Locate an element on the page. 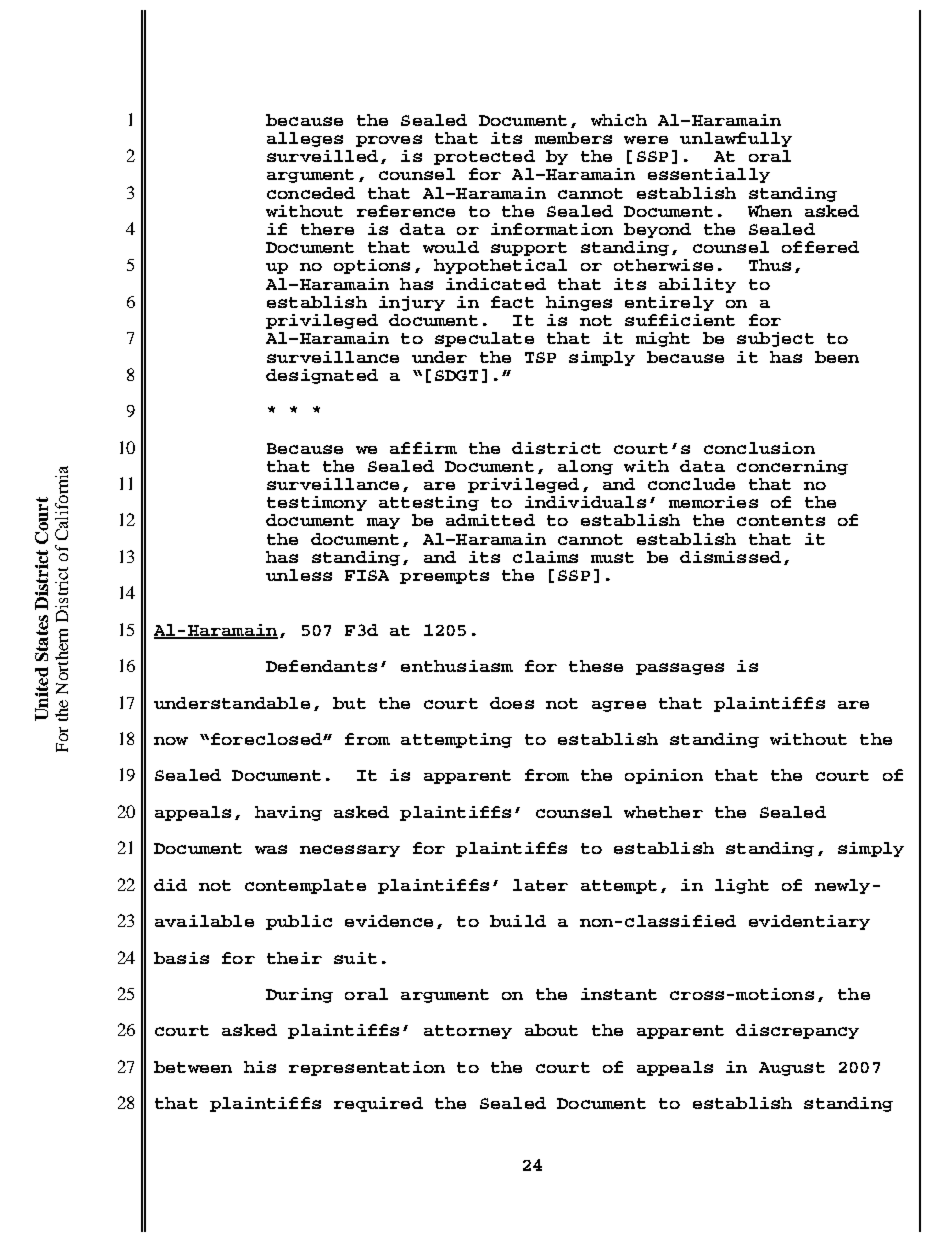 This page has height=1233, width=952. his is located at coordinates (260, 1067).
